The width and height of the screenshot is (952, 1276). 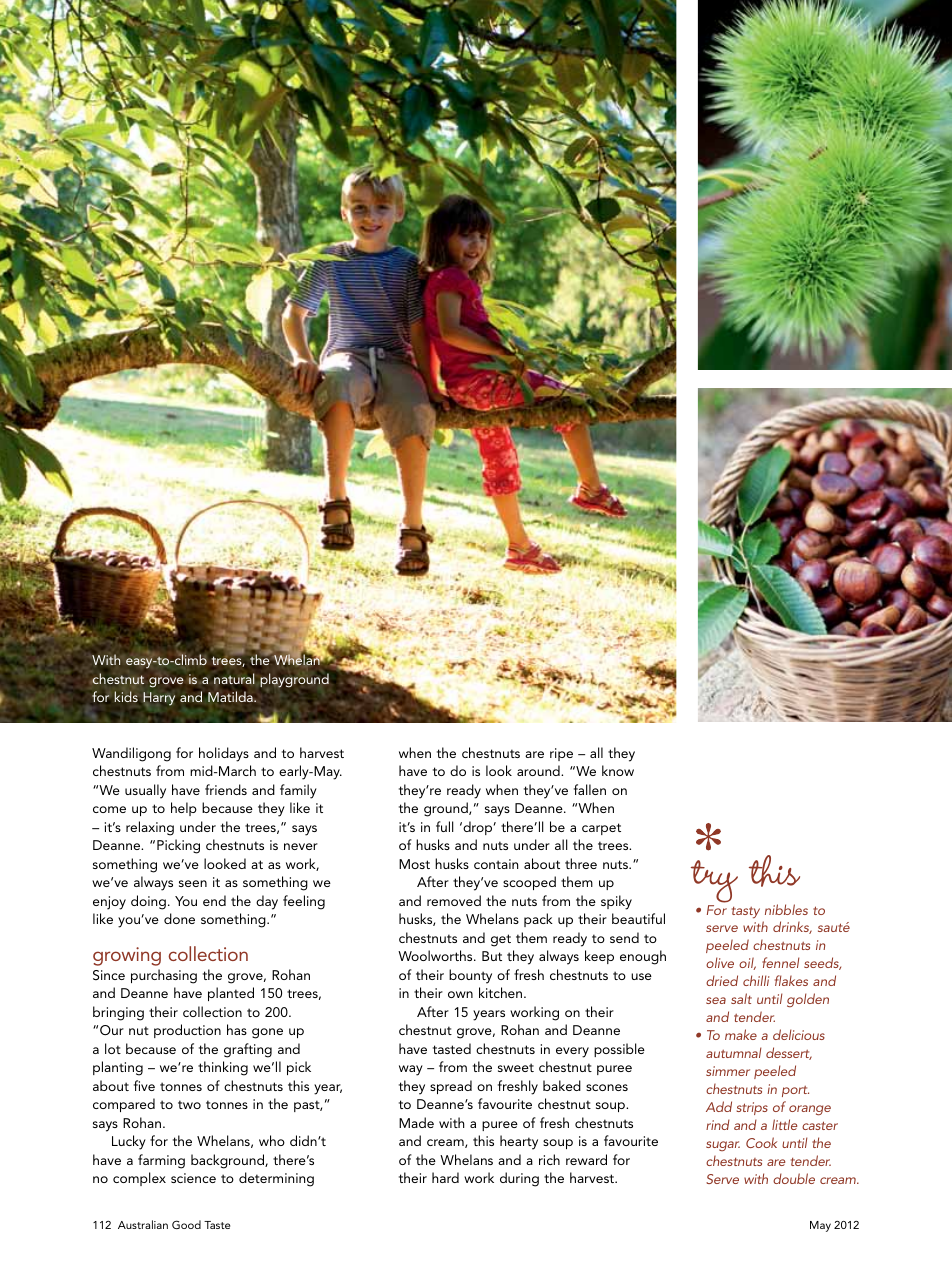 What do you see at coordinates (741, 998) in the screenshot?
I see `salt` at bounding box center [741, 998].
